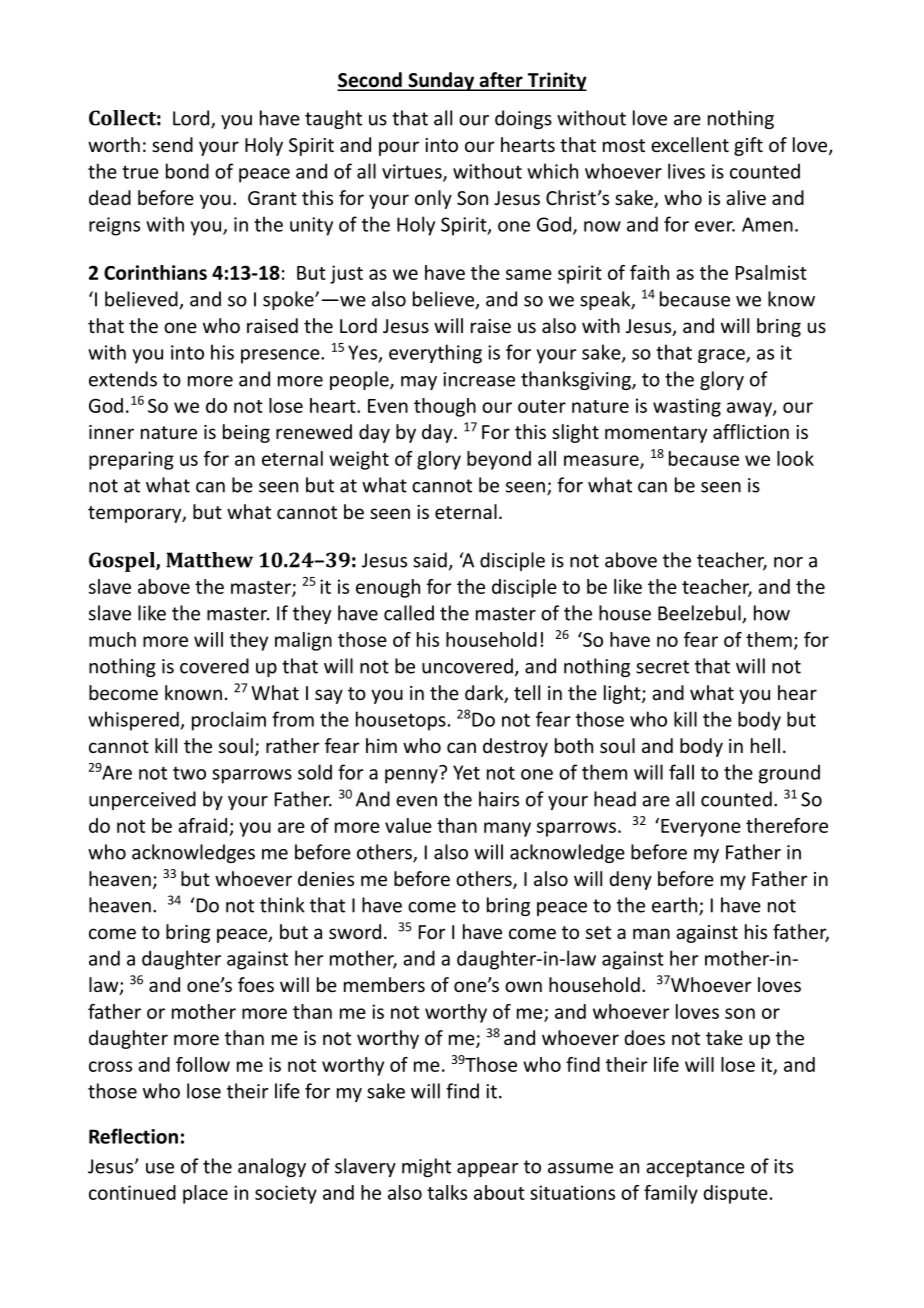 The image size is (924, 1308). Describe the element at coordinates (131, 460) in the screenshot. I see `preparing` at that location.
